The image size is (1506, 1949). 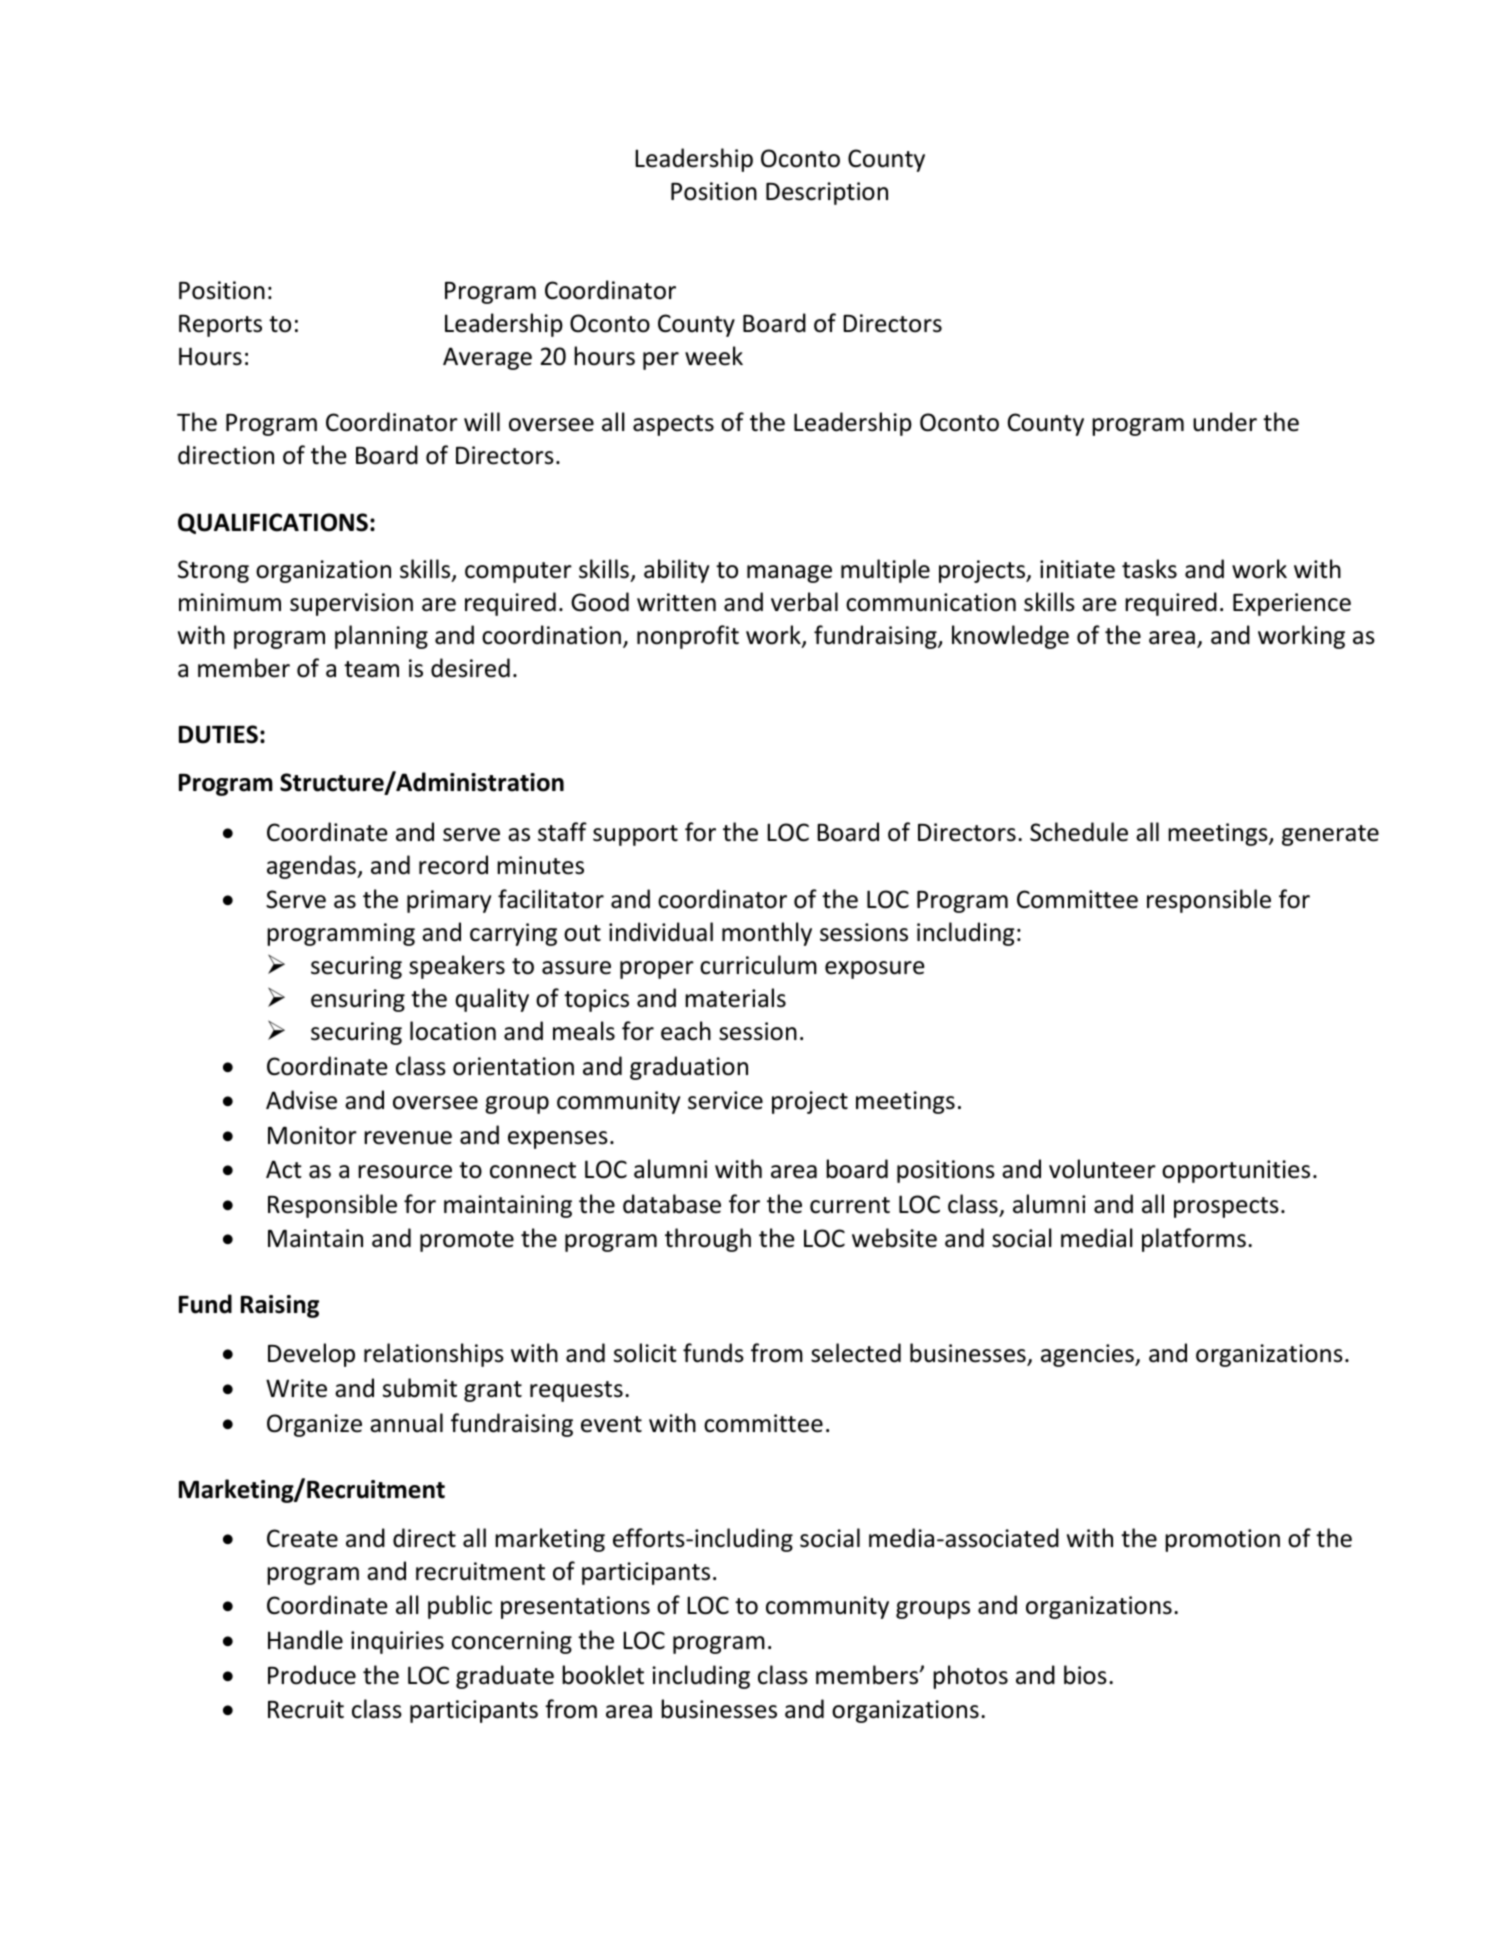 I want to click on Schedule, so click(x=1079, y=832).
